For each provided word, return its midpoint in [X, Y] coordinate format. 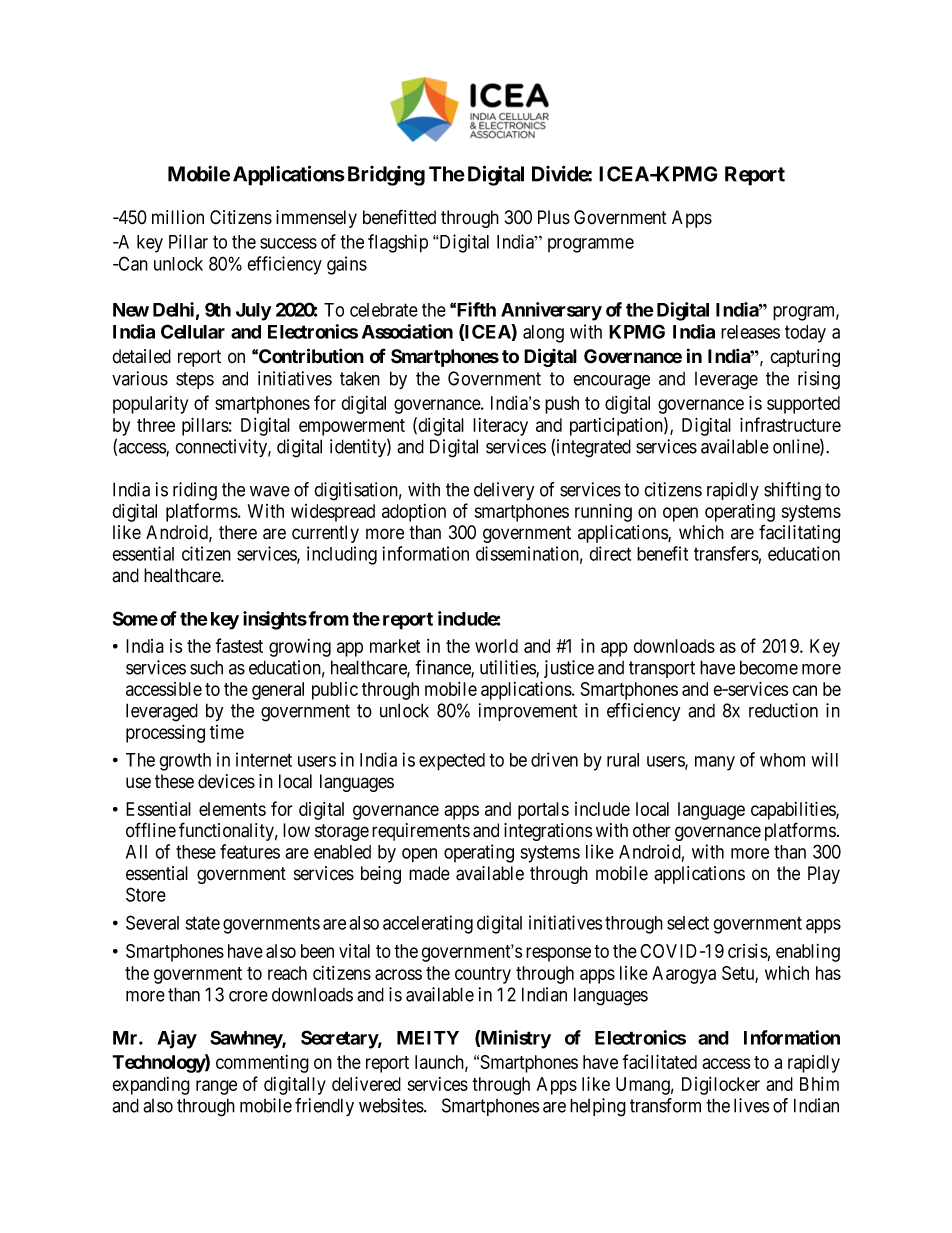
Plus [554, 217]
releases [750, 332]
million [178, 217]
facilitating [799, 533]
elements [232, 809]
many [715, 763]
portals [543, 811]
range [216, 1087]
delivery [504, 491]
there [238, 532]
